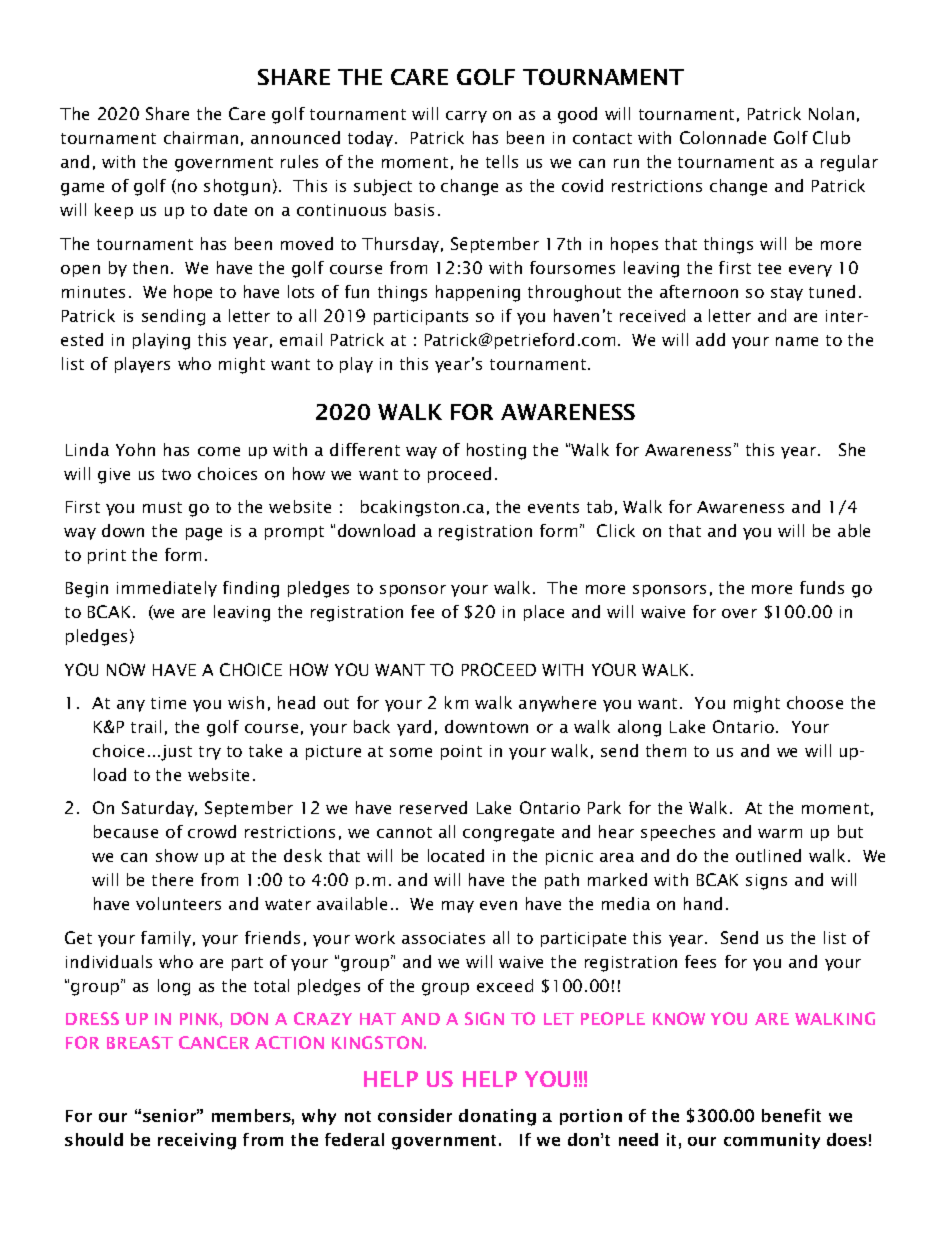  I want to click on chairman, so click(201, 137).
